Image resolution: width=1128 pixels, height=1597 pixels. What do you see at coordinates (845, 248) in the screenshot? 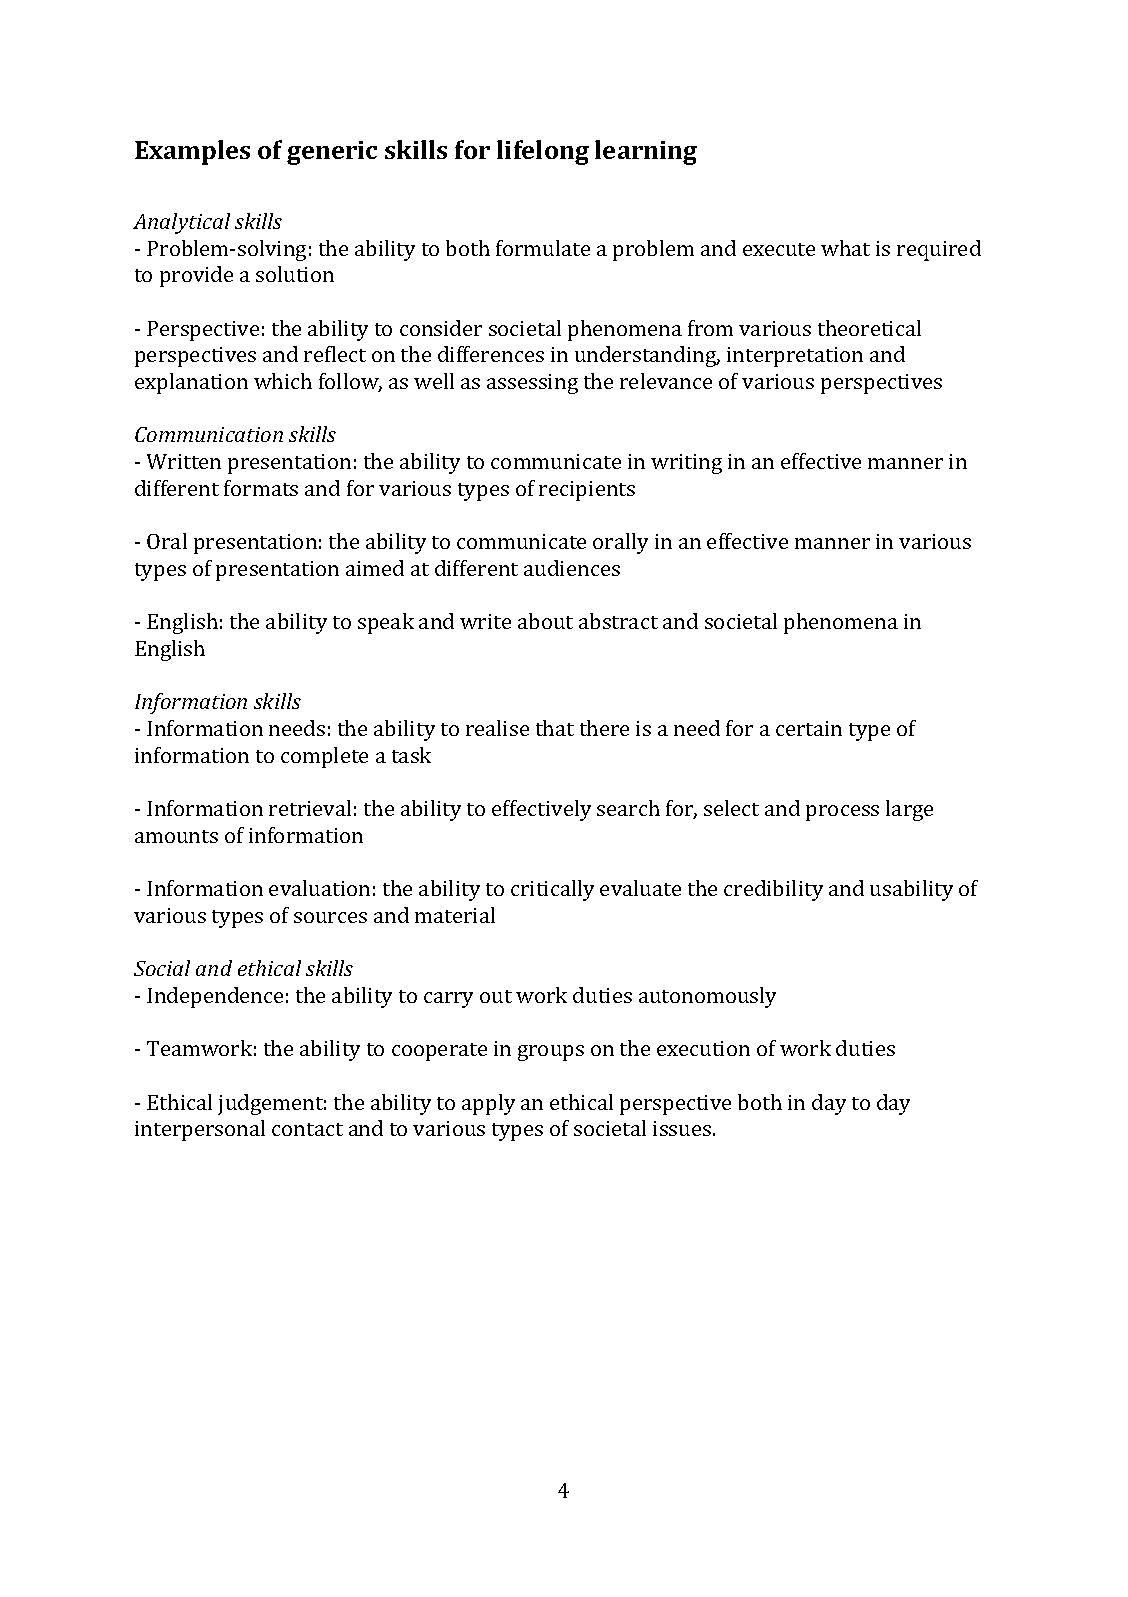
I see `what` at bounding box center [845, 248].
